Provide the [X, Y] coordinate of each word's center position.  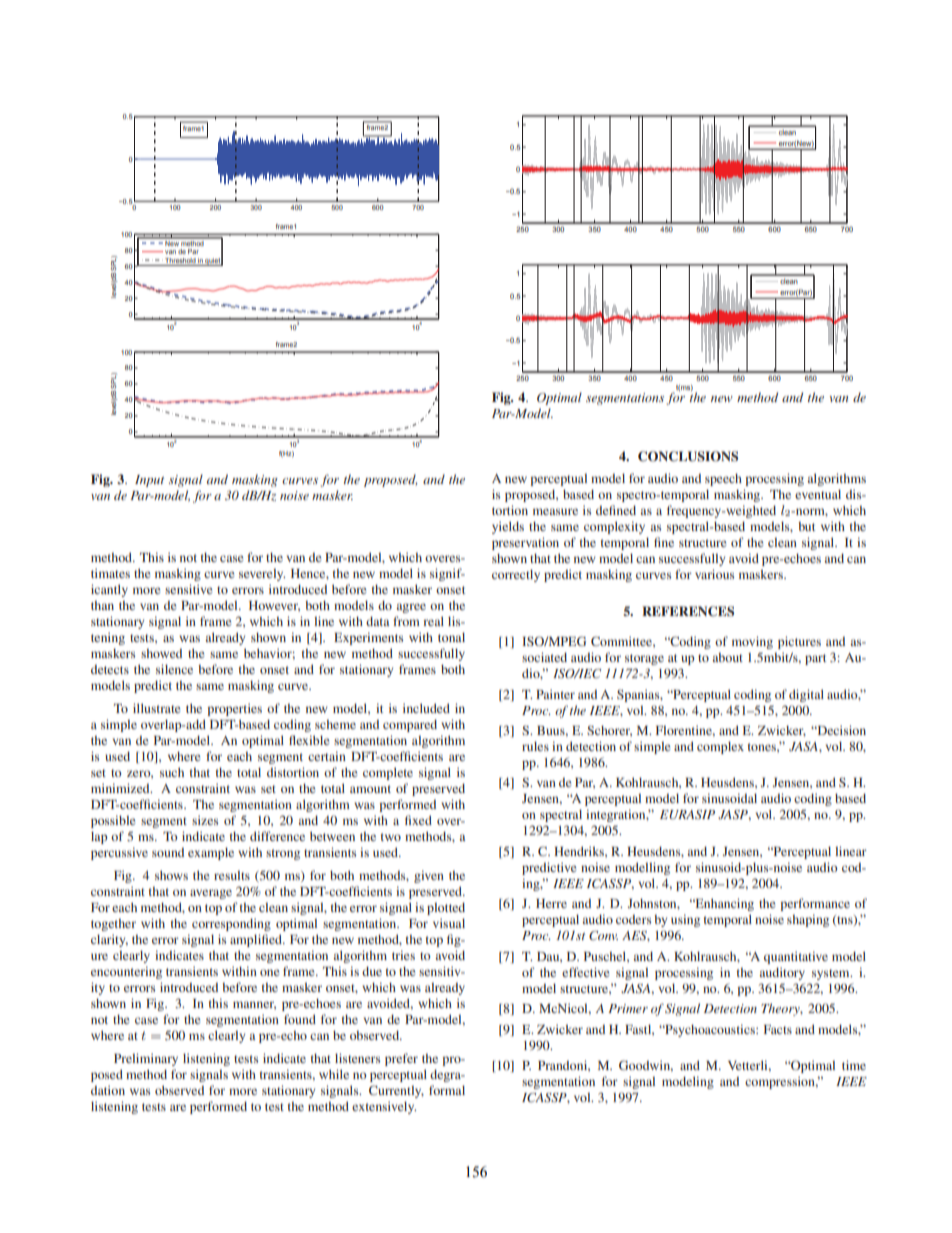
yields [508, 527]
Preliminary [146, 1059]
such [172, 772]
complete [388, 773]
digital [806, 695]
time [854, 1065]
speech [723, 479]
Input [149, 481]
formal [447, 1090]
